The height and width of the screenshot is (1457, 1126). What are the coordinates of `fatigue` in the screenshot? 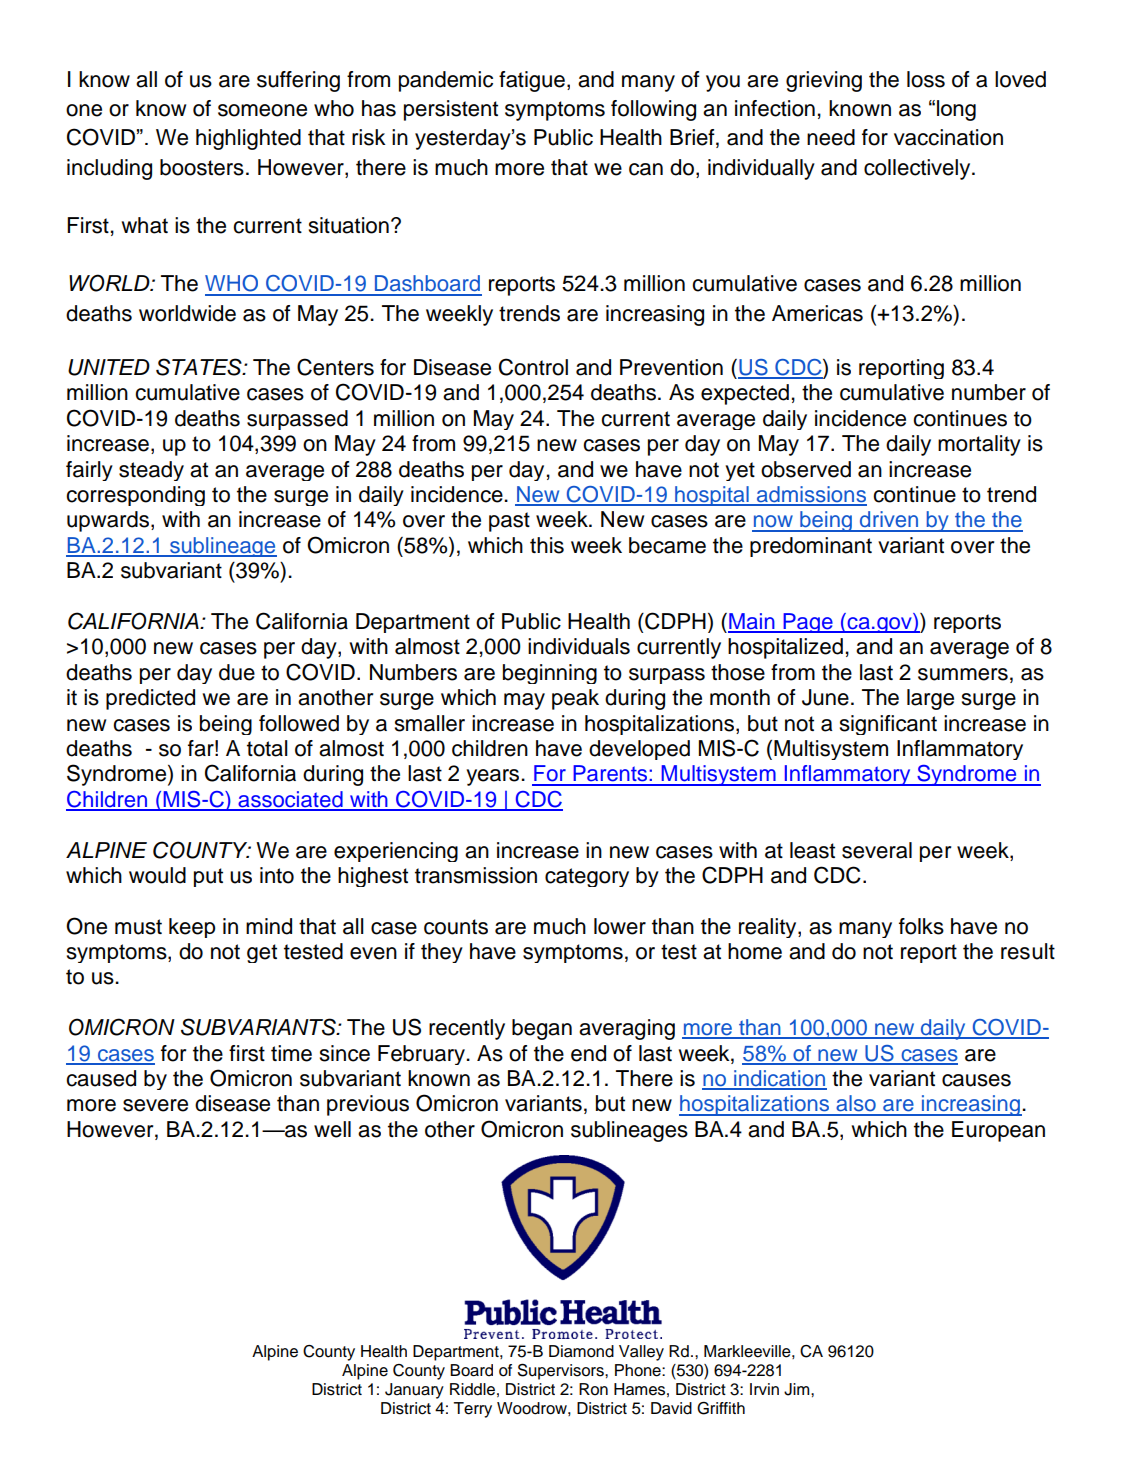 It's located at (532, 81).
